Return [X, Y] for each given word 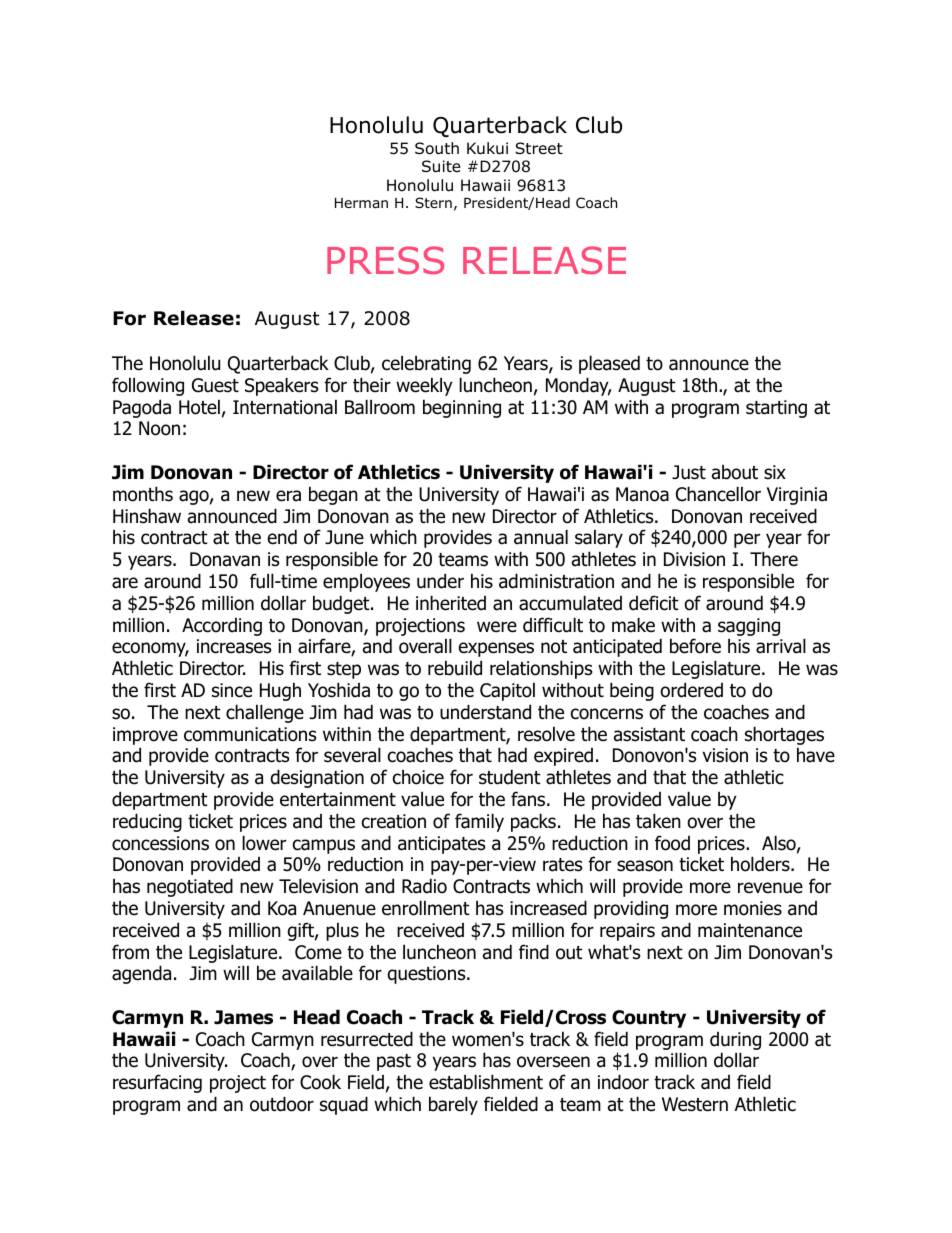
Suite [441, 166]
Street [539, 148]
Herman [361, 203]
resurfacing [157, 1083]
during [735, 1041]
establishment [486, 1082]
